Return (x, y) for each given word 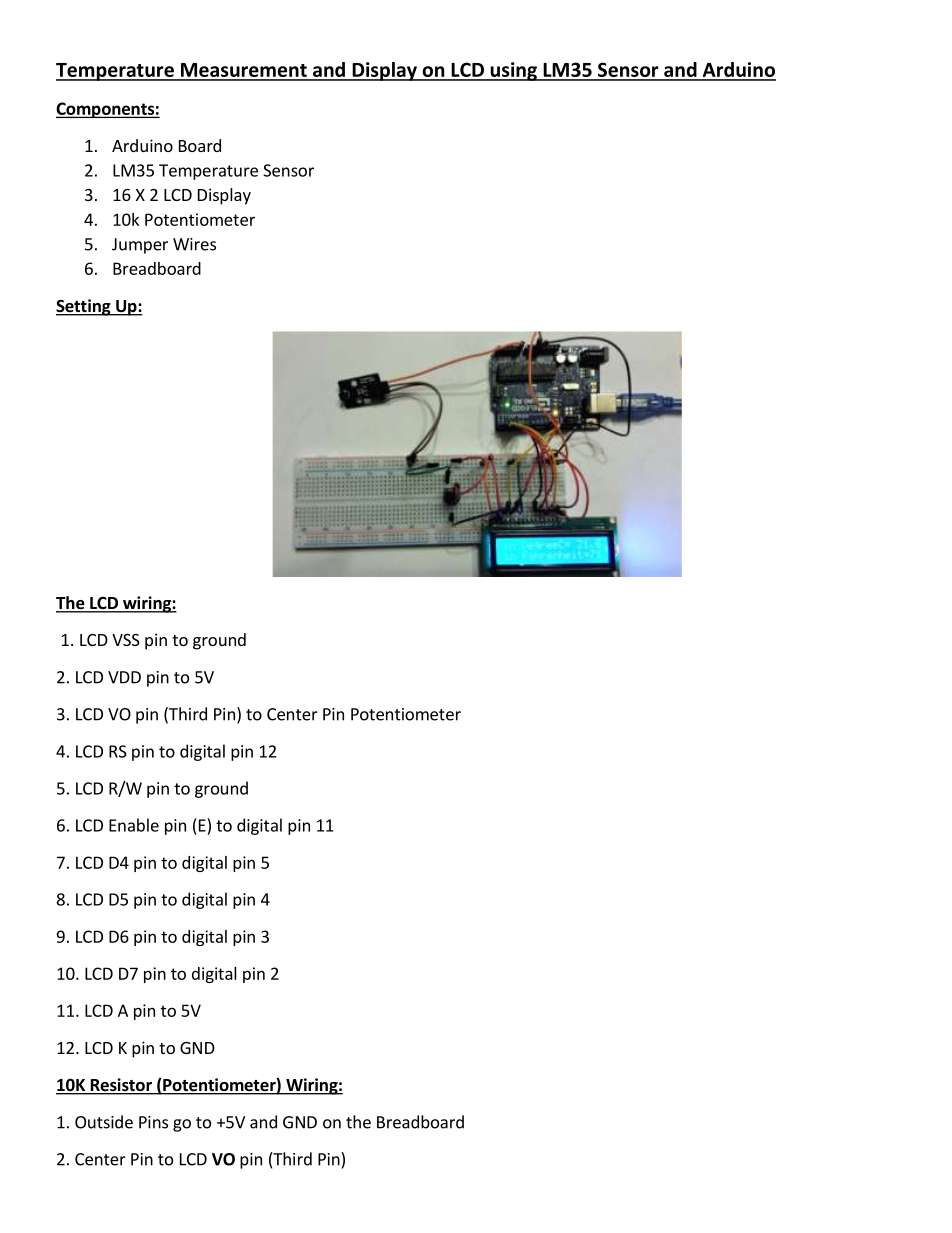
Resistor (121, 1086)
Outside (104, 1122)
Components (106, 110)
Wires (194, 244)
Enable (134, 825)
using (513, 71)
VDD (124, 677)
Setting (84, 307)
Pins (153, 1122)
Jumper (140, 246)
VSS (126, 640)
